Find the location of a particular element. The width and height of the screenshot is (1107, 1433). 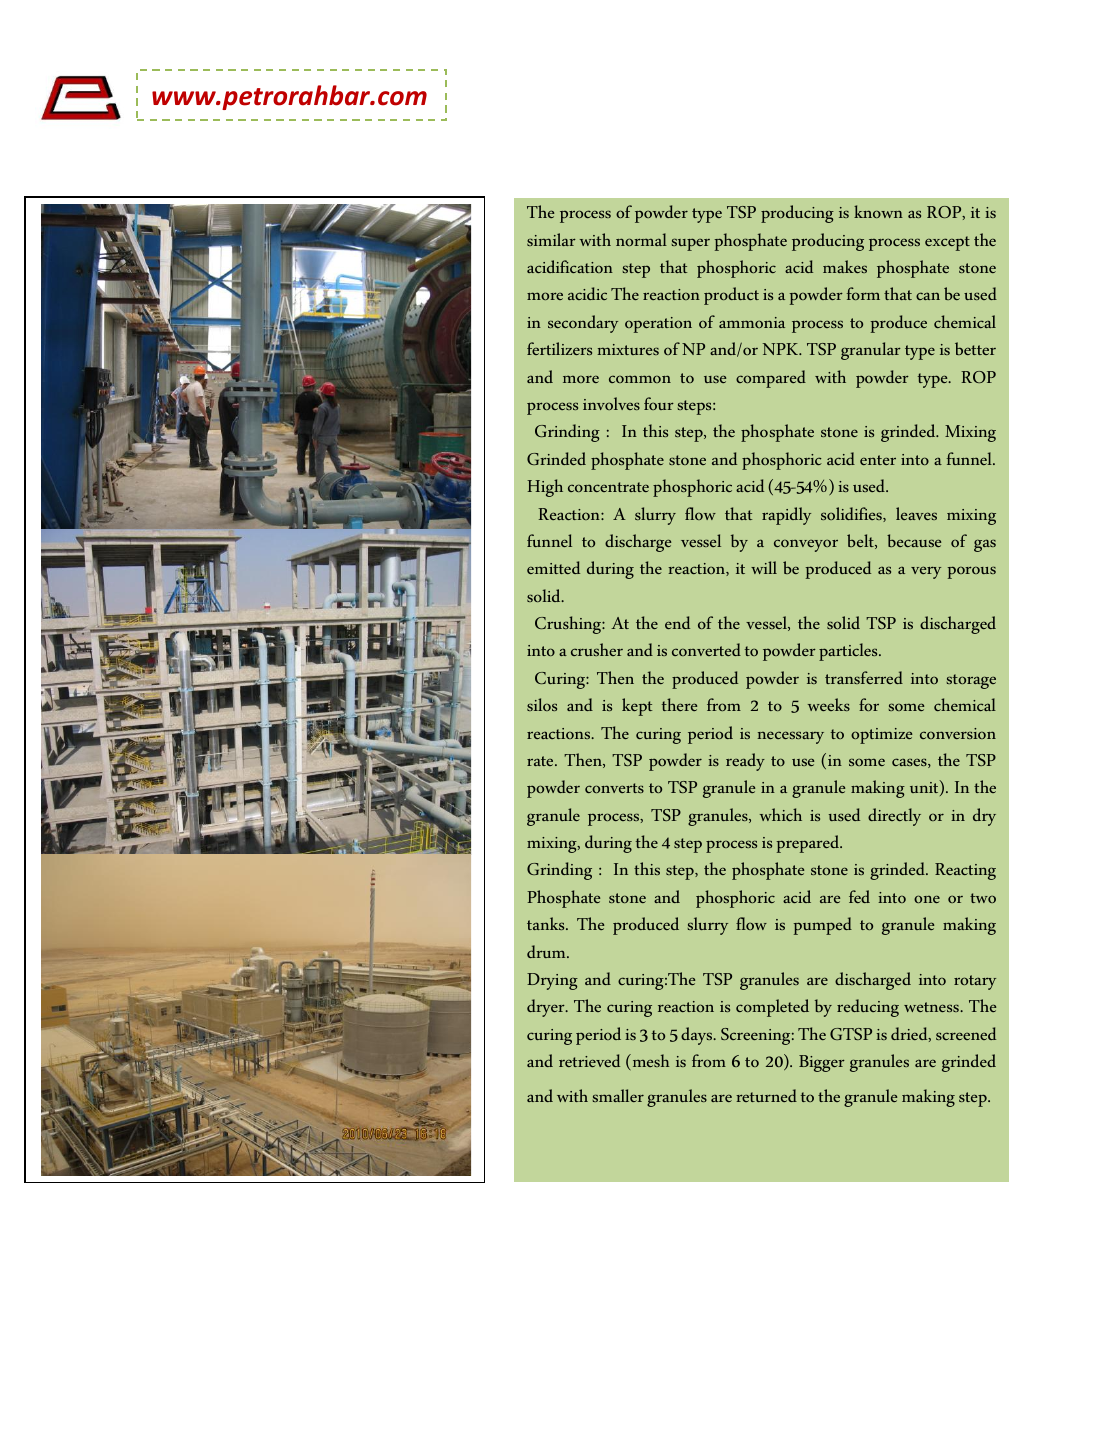

converts is located at coordinates (614, 788).
